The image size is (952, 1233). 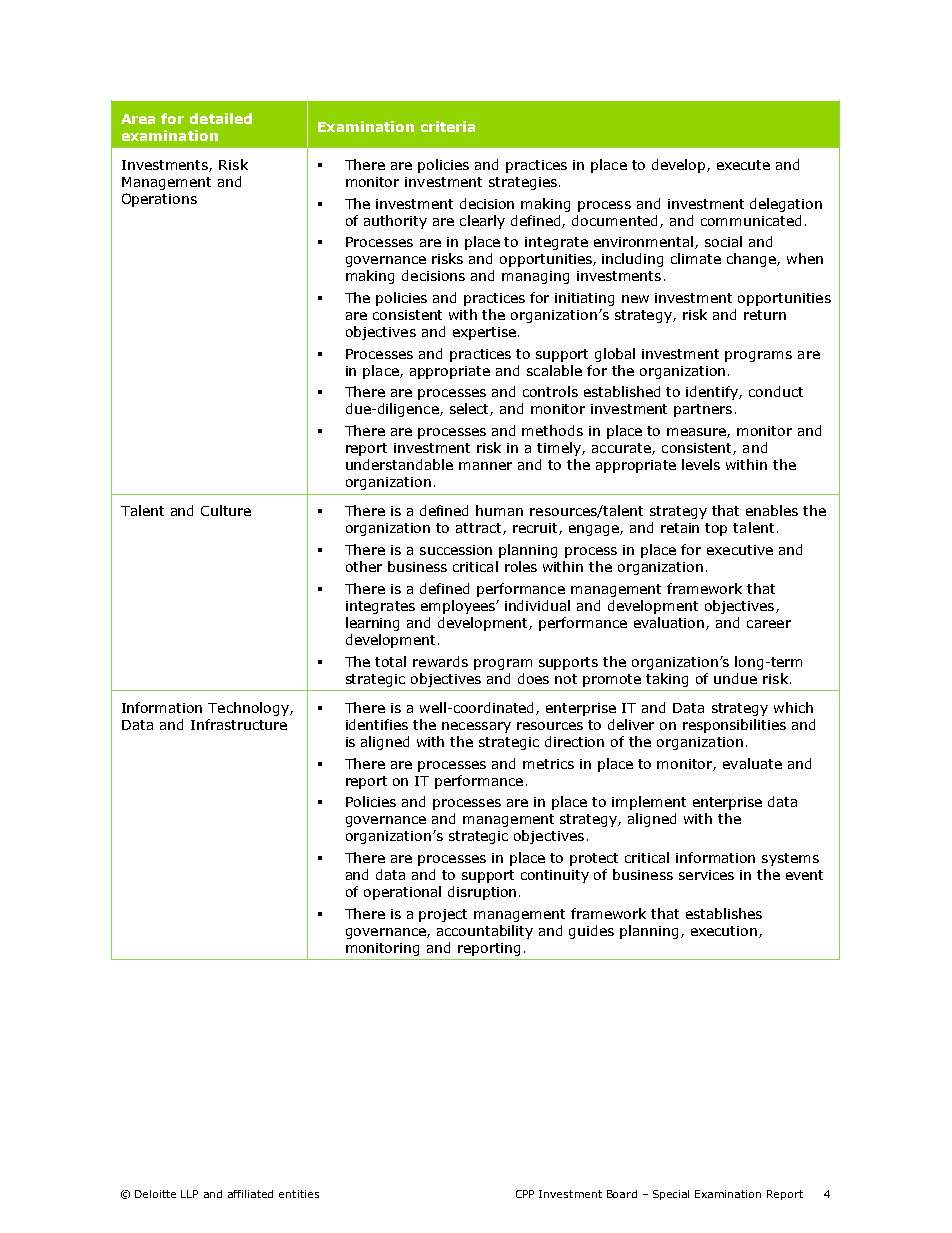 What do you see at coordinates (735, 678) in the screenshot?
I see `undue` at bounding box center [735, 678].
